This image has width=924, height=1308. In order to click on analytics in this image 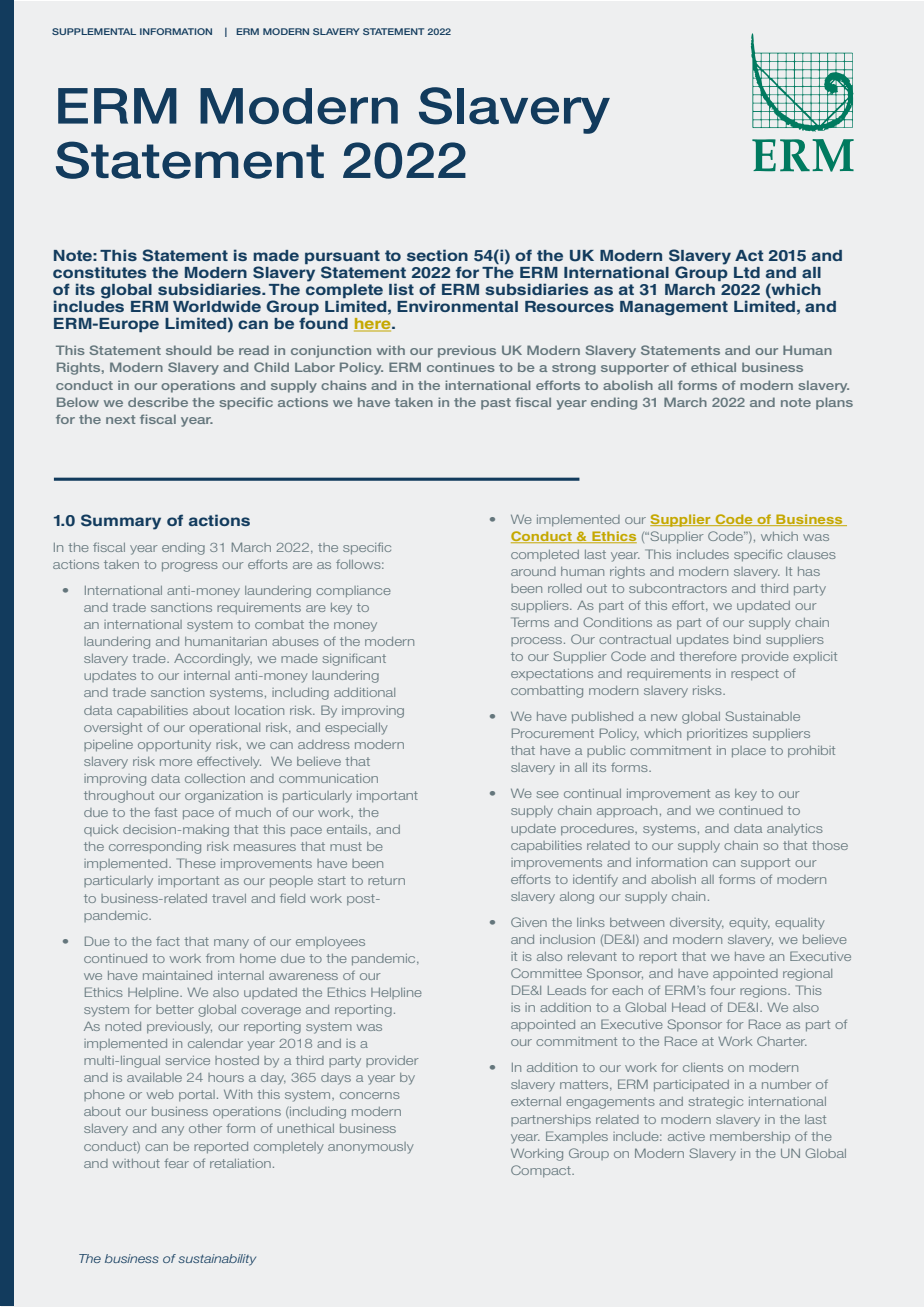, I will do `click(795, 830)`.
